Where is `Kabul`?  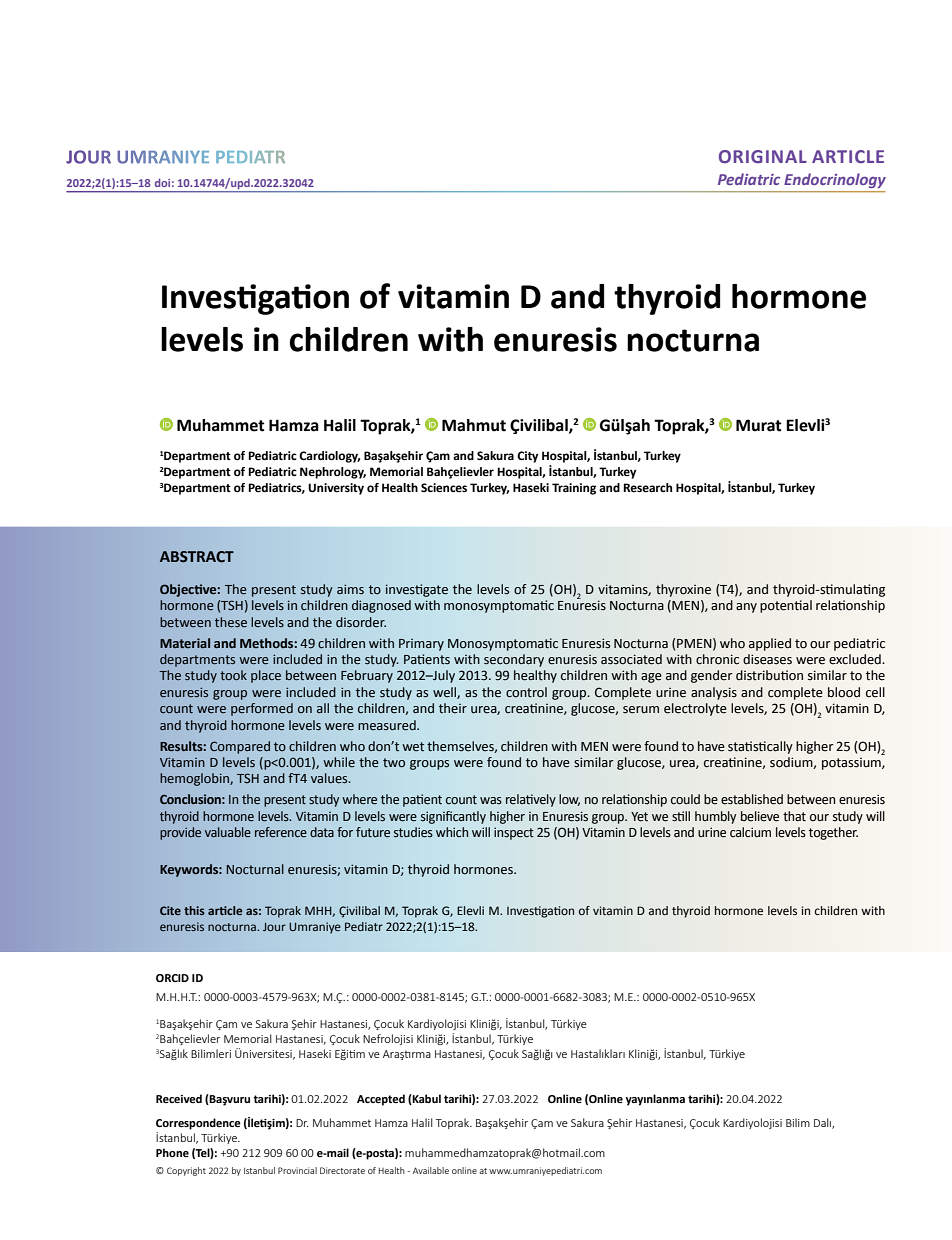 Kabul is located at coordinates (426, 1099).
